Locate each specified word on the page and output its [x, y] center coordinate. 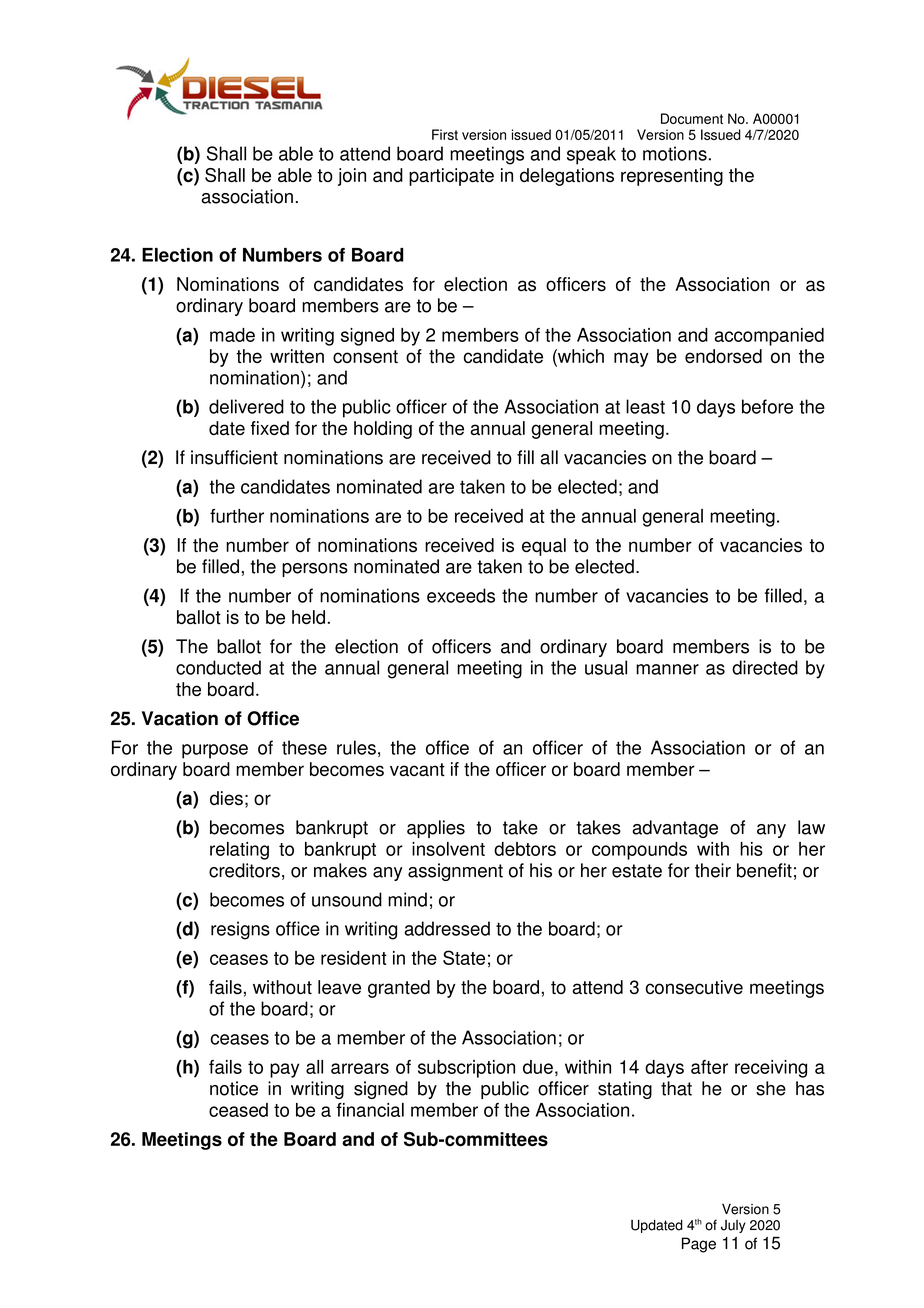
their [713, 870]
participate [451, 177]
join [352, 177]
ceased [238, 1110]
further [237, 516]
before [767, 406]
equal [544, 547]
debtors [525, 849]
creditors [244, 870]
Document [692, 118]
